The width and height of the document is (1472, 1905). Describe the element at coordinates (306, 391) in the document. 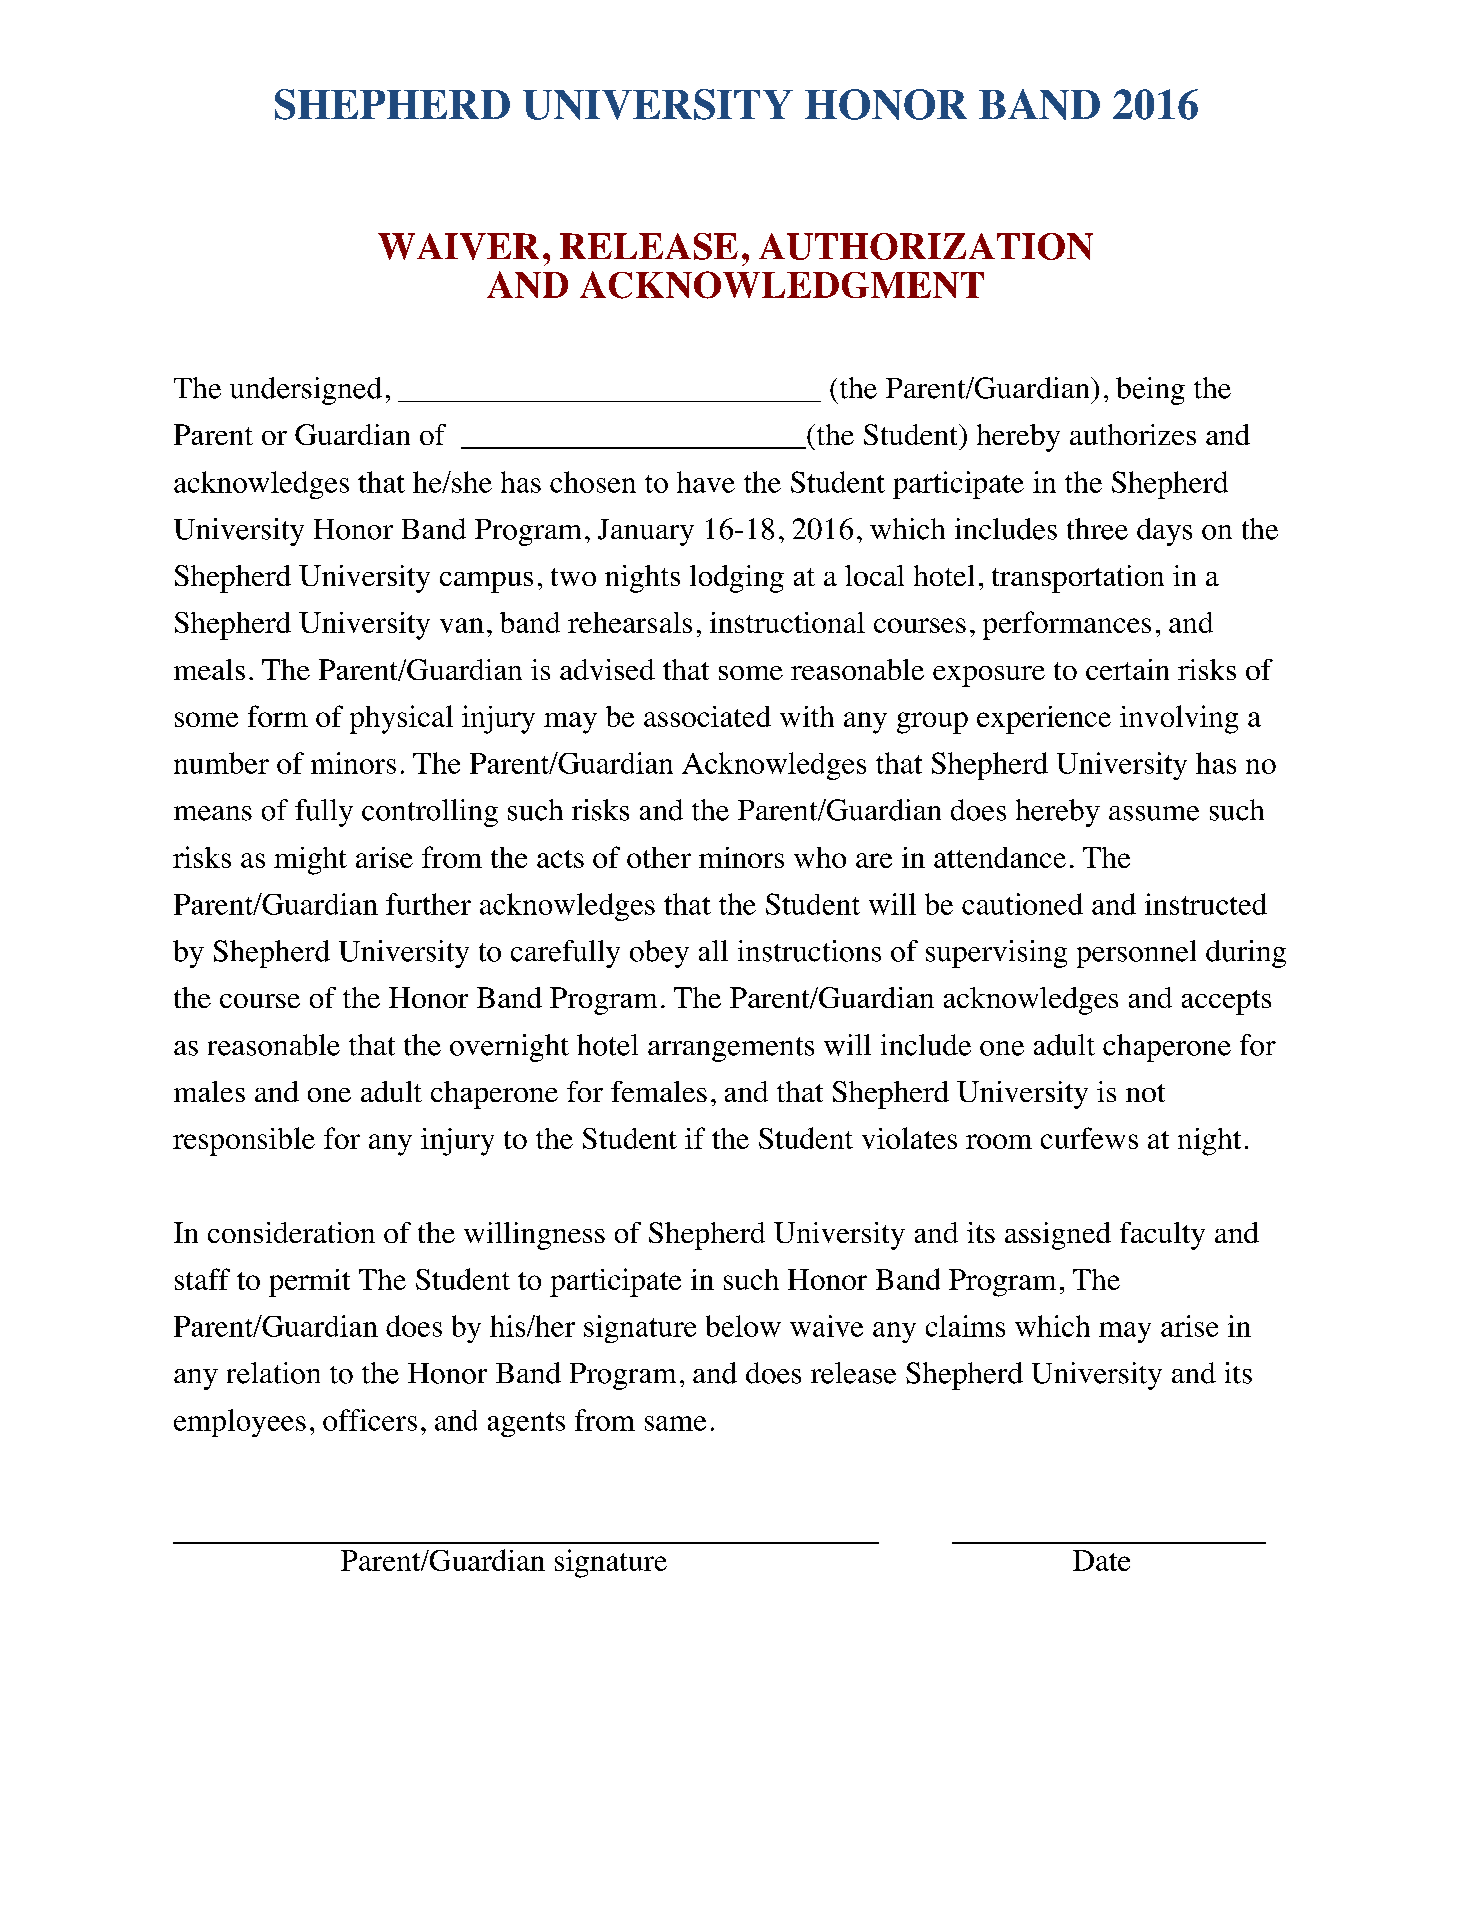

I see `undersigned` at that location.
